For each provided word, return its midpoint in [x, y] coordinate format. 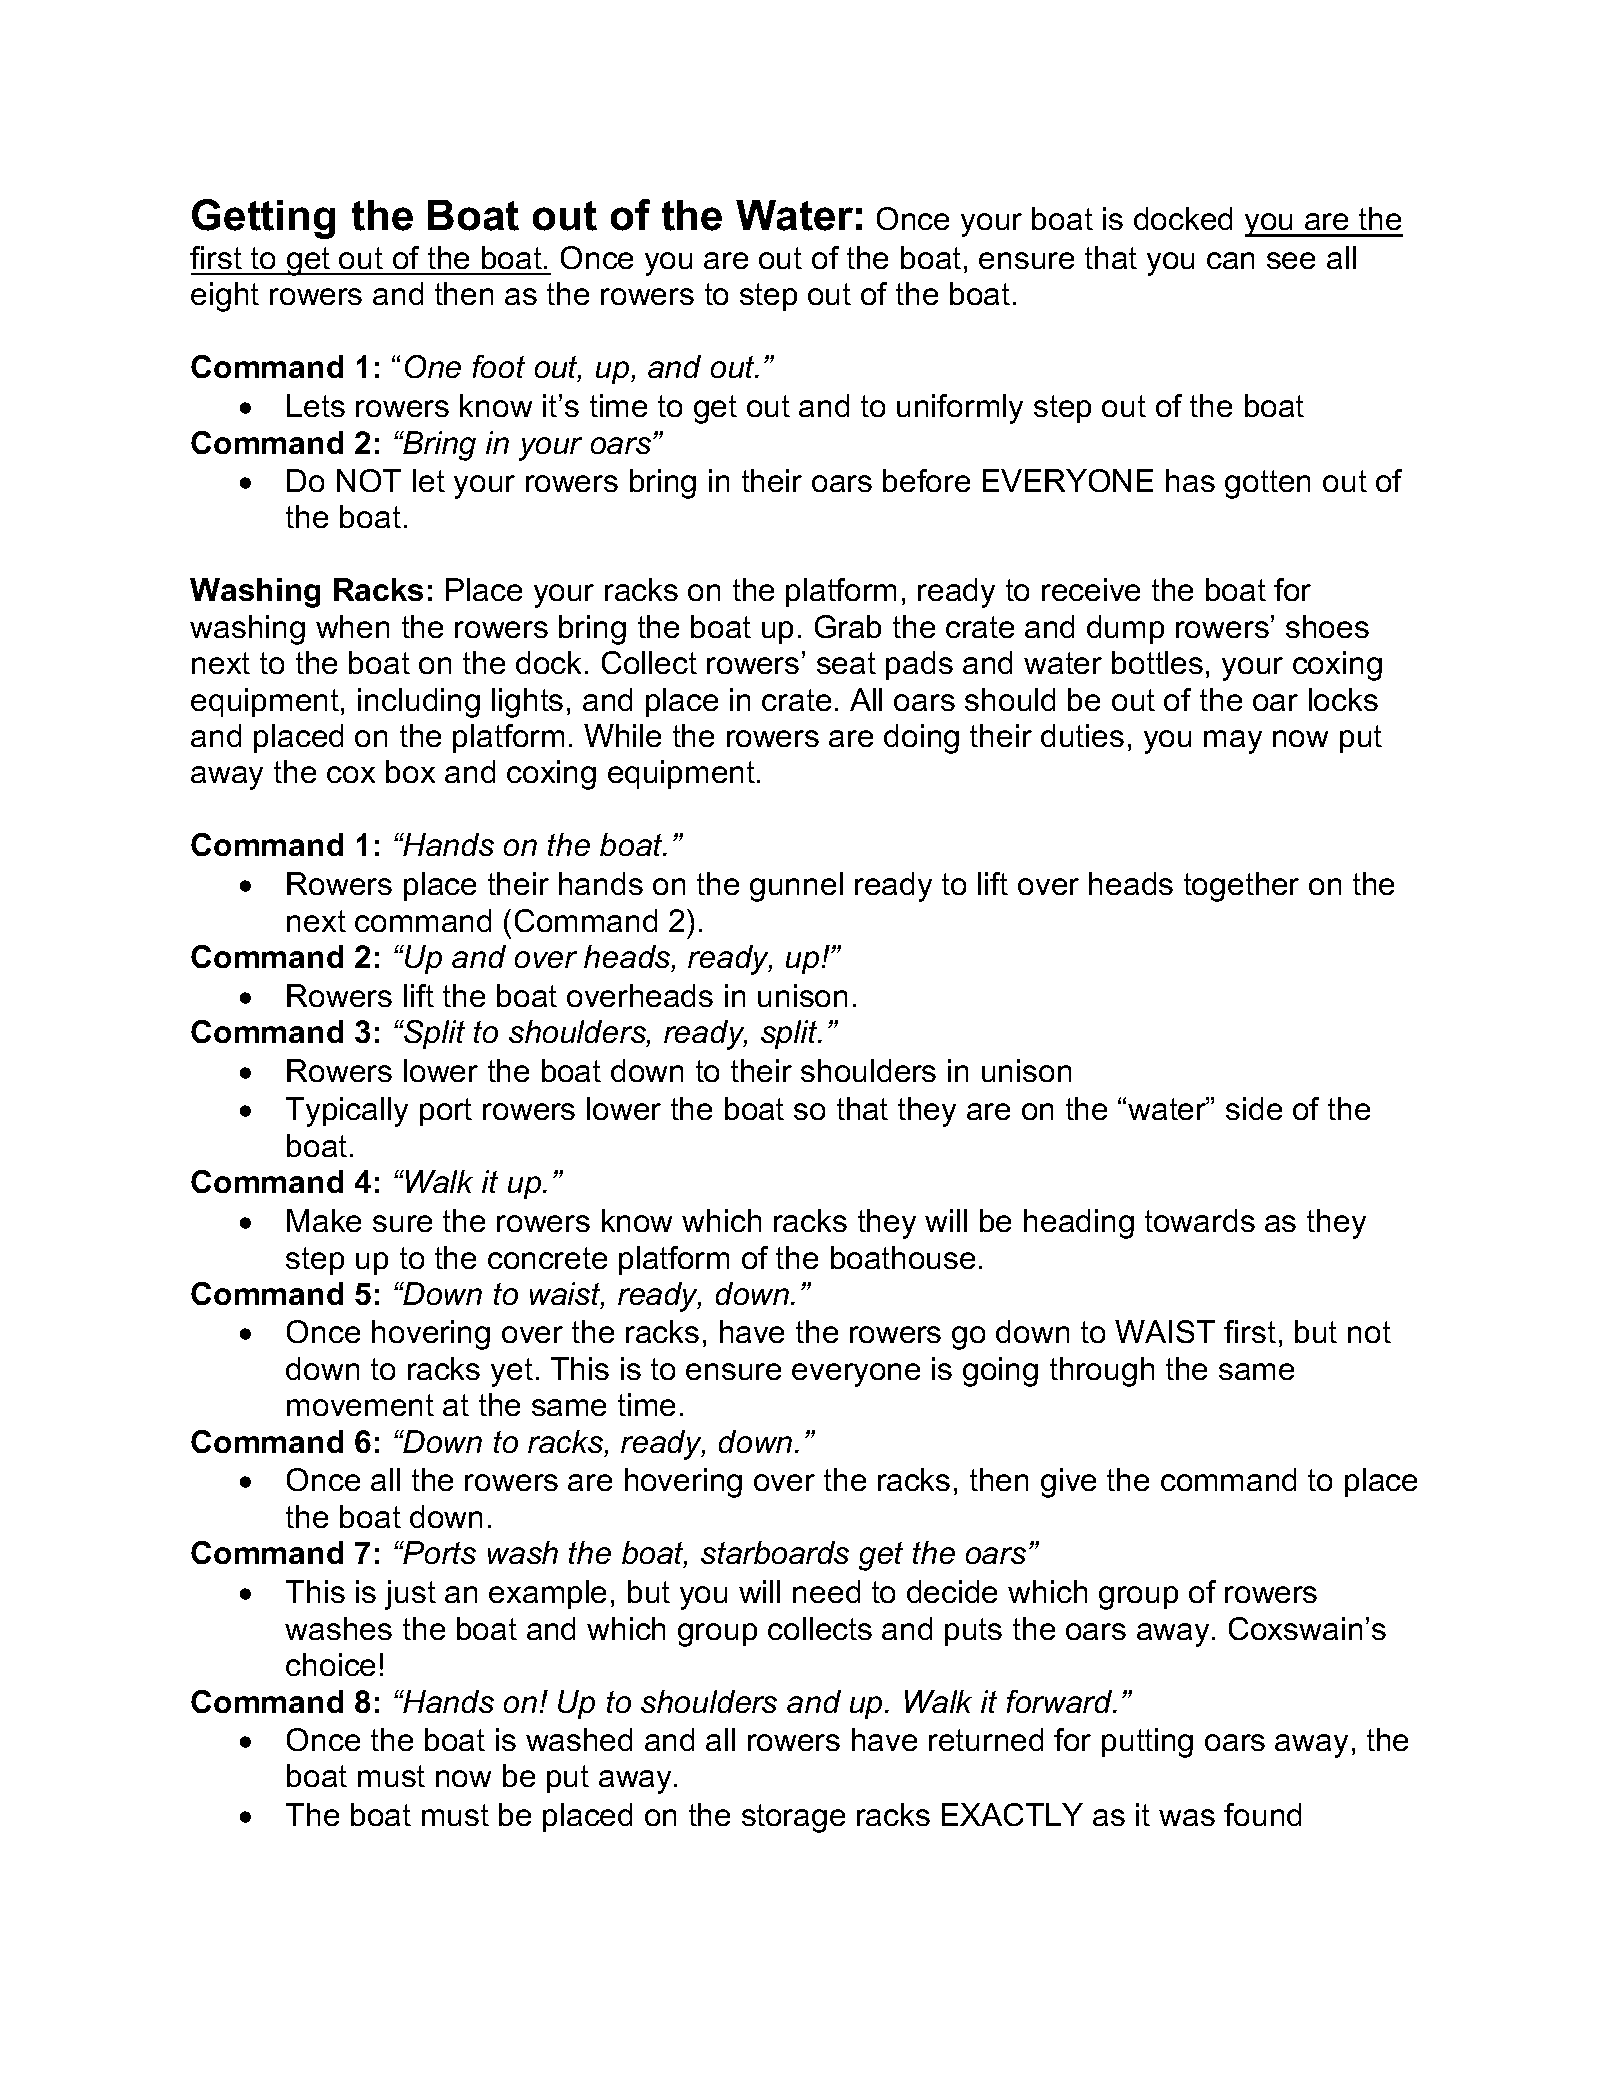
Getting [263, 219]
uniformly [960, 409]
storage [793, 1818]
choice [330, 1664]
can [1230, 260]
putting [1147, 1743]
